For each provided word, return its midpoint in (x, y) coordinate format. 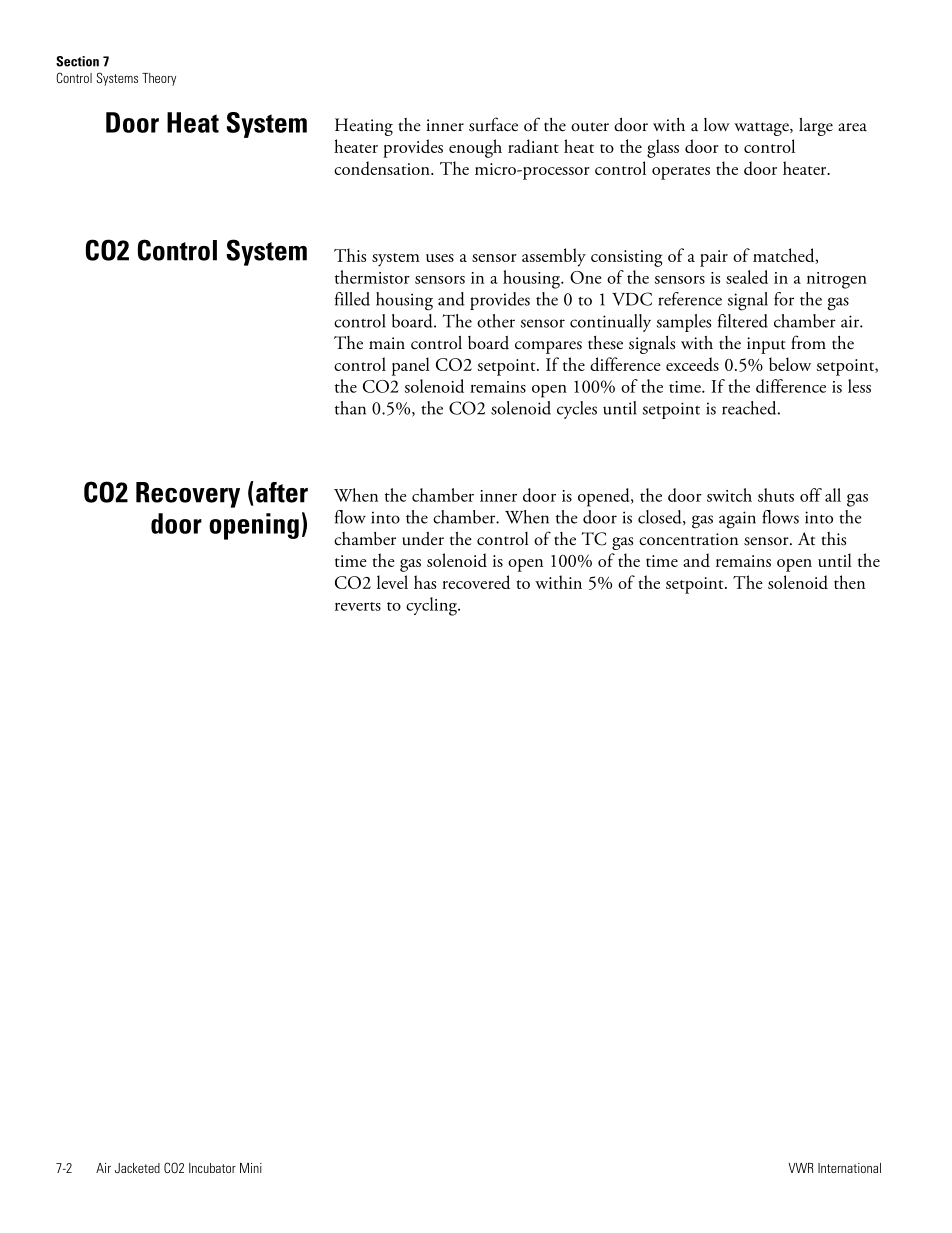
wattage (762, 129)
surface (493, 124)
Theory (159, 79)
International (849, 1168)
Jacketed (137, 1168)
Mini (251, 1168)
